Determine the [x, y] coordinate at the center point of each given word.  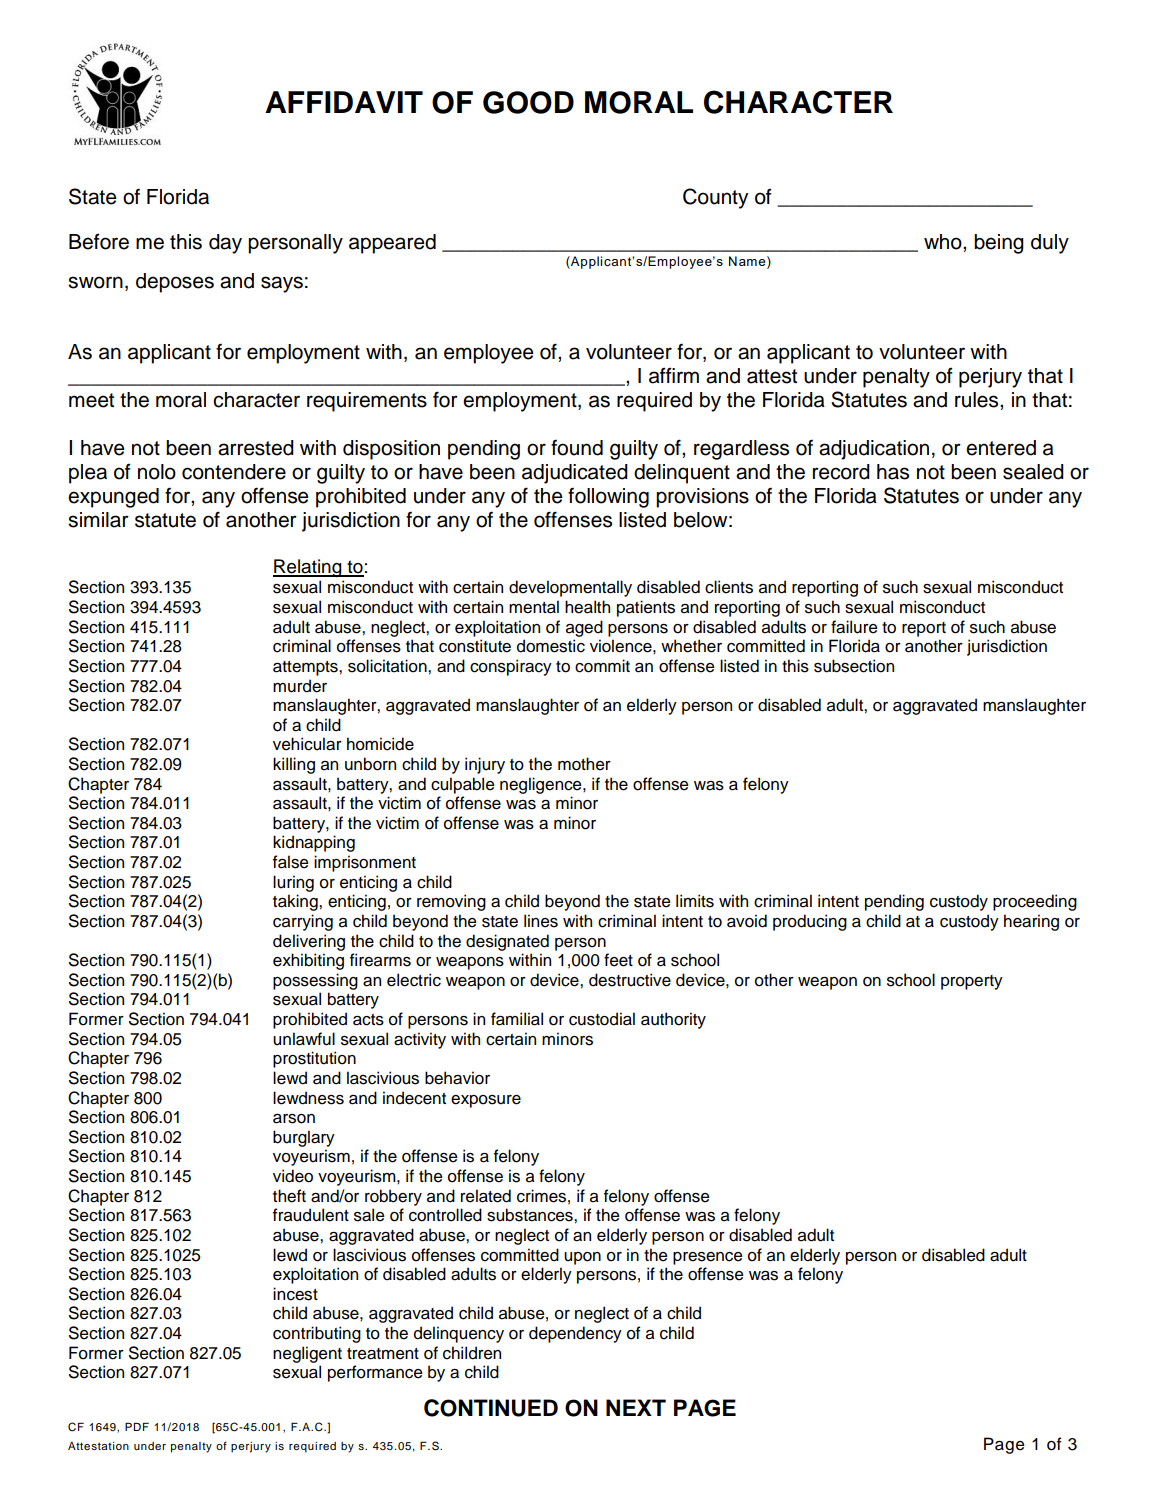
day [225, 244]
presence [708, 1258]
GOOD [528, 102]
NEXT [636, 1407]
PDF [137, 1426]
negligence [542, 785]
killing [294, 765]
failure [854, 627]
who [944, 242]
